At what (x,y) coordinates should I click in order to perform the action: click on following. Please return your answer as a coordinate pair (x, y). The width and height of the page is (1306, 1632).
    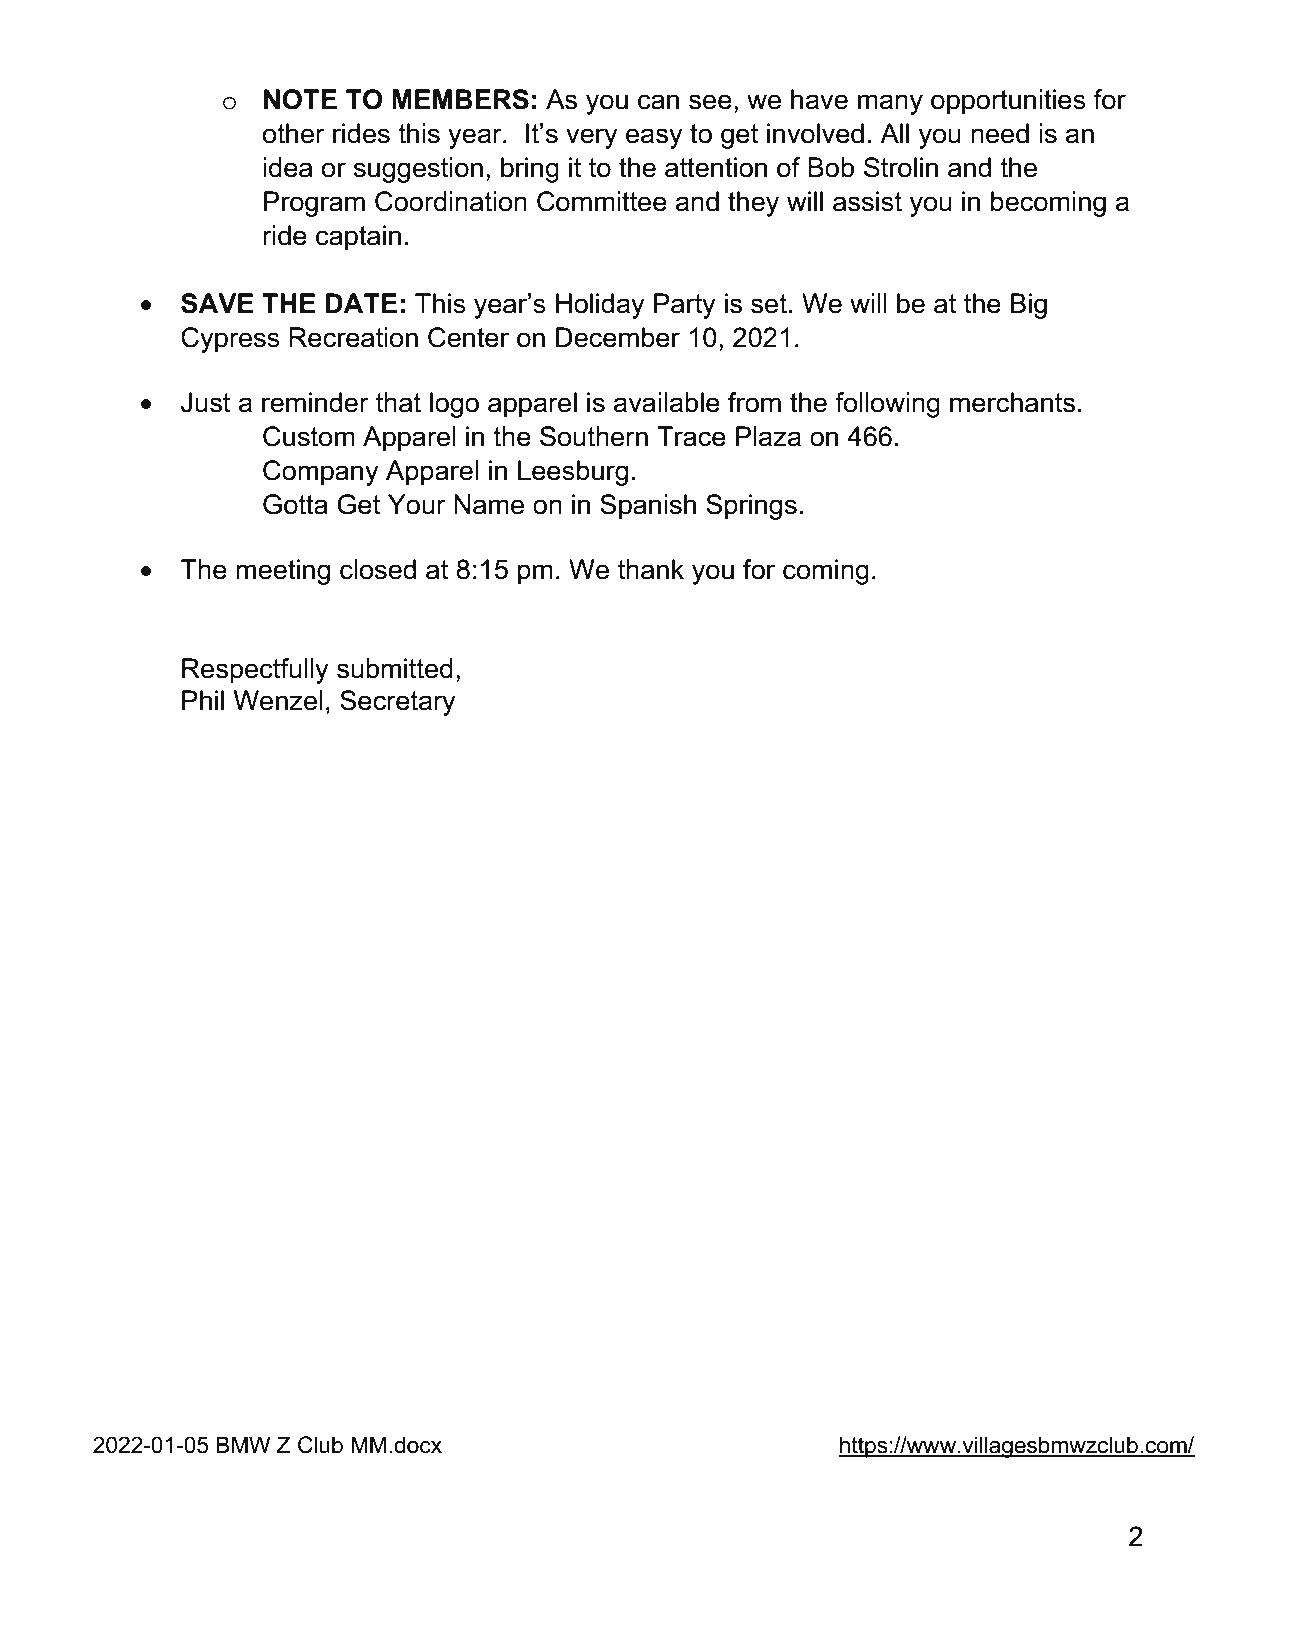
    Looking at the image, I should click on (887, 405).
